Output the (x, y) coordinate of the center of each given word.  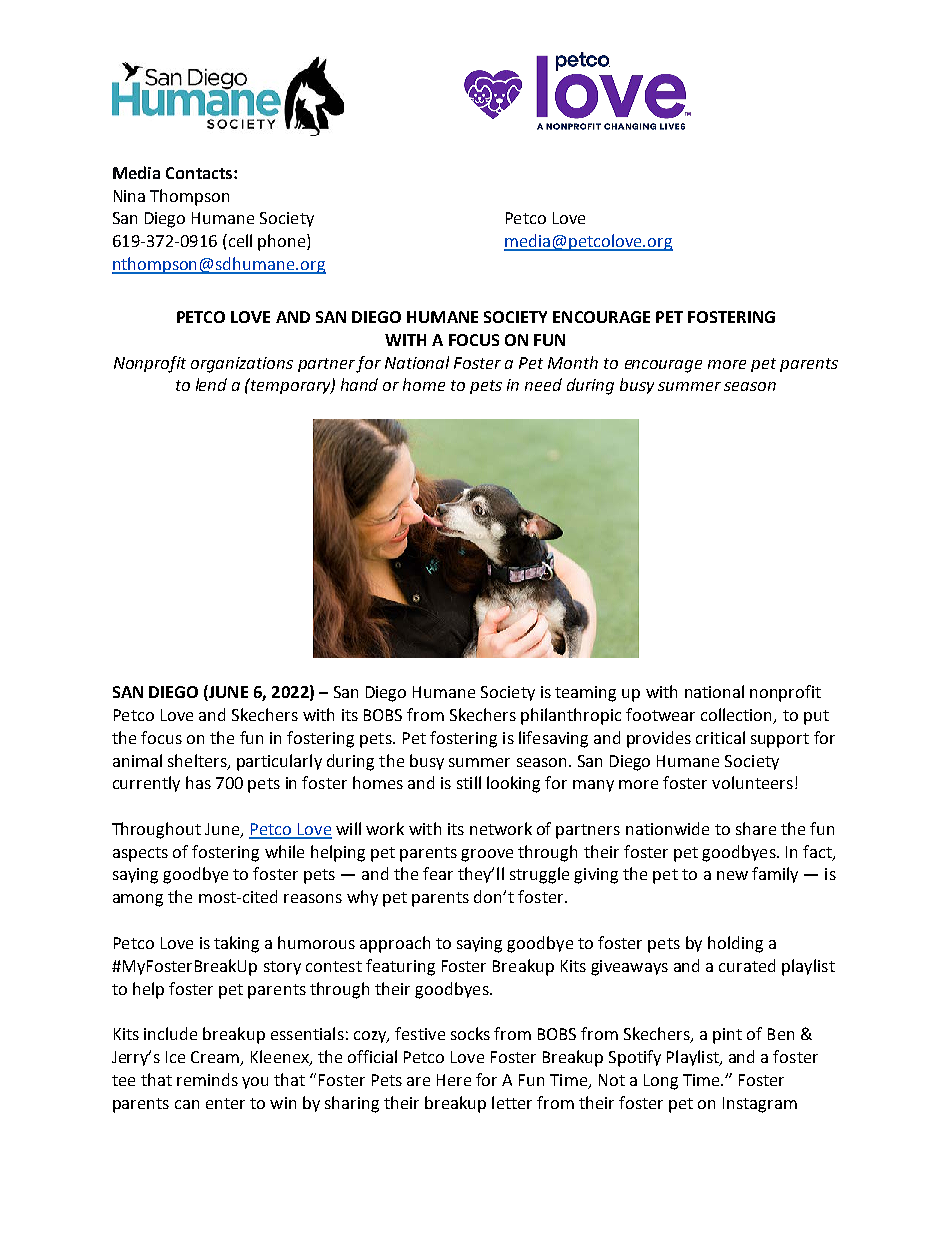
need (543, 384)
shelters (198, 761)
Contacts (200, 173)
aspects (140, 854)
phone (283, 242)
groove (487, 855)
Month (573, 362)
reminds (207, 1079)
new (732, 875)
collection (738, 716)
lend (211, 384)
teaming (585, 694)
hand (359, 384)
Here (454, 1080)
